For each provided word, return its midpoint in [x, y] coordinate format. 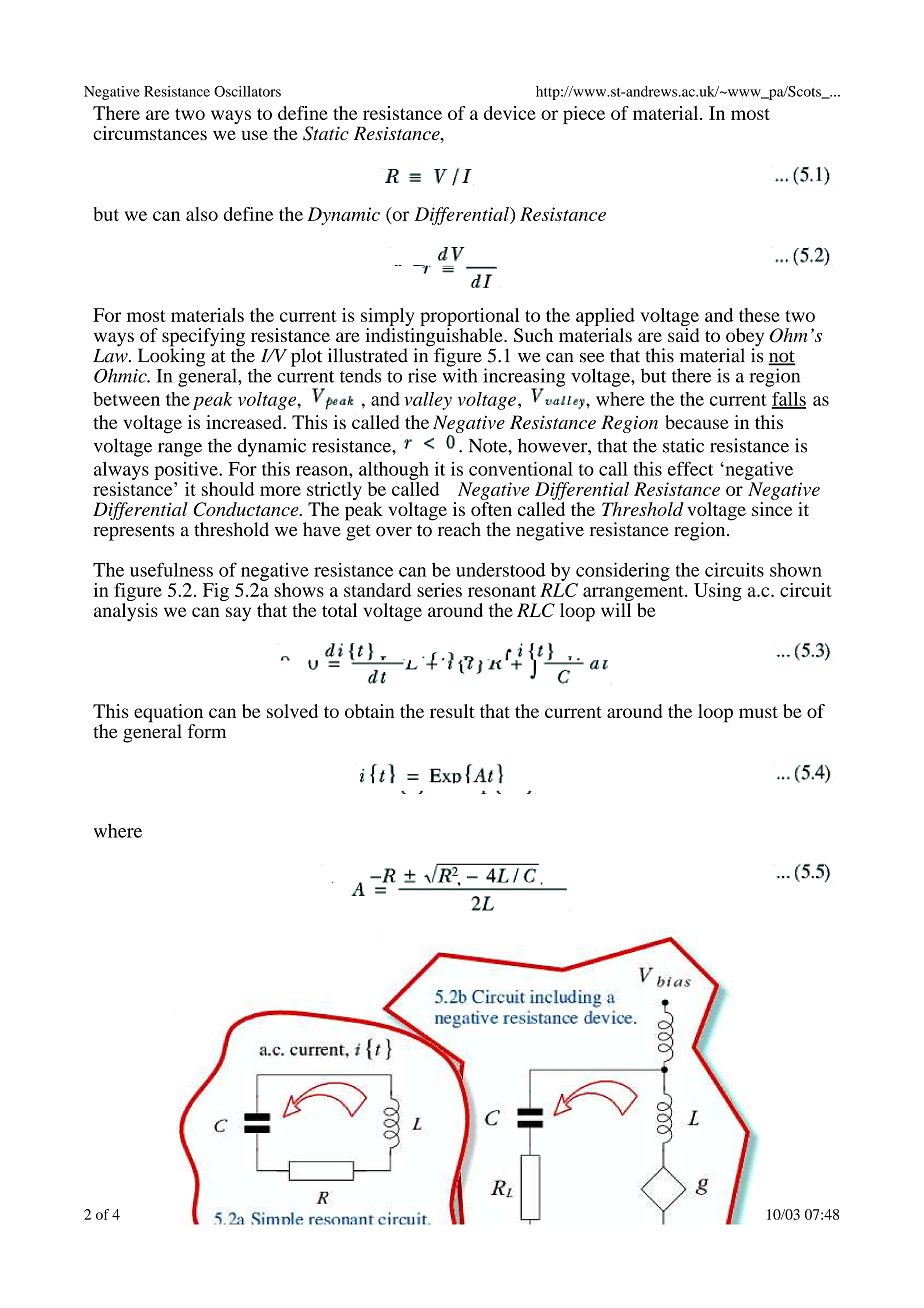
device [510, 113]
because [697, 422]
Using [718, 592]
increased [245, 422]
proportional [471, 318]
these [759, 315]
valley [428, 401]
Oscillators [247, 91]
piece [584, 115]
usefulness [171, 569]
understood [500, 570]
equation [168, 714]
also [202, 214]
